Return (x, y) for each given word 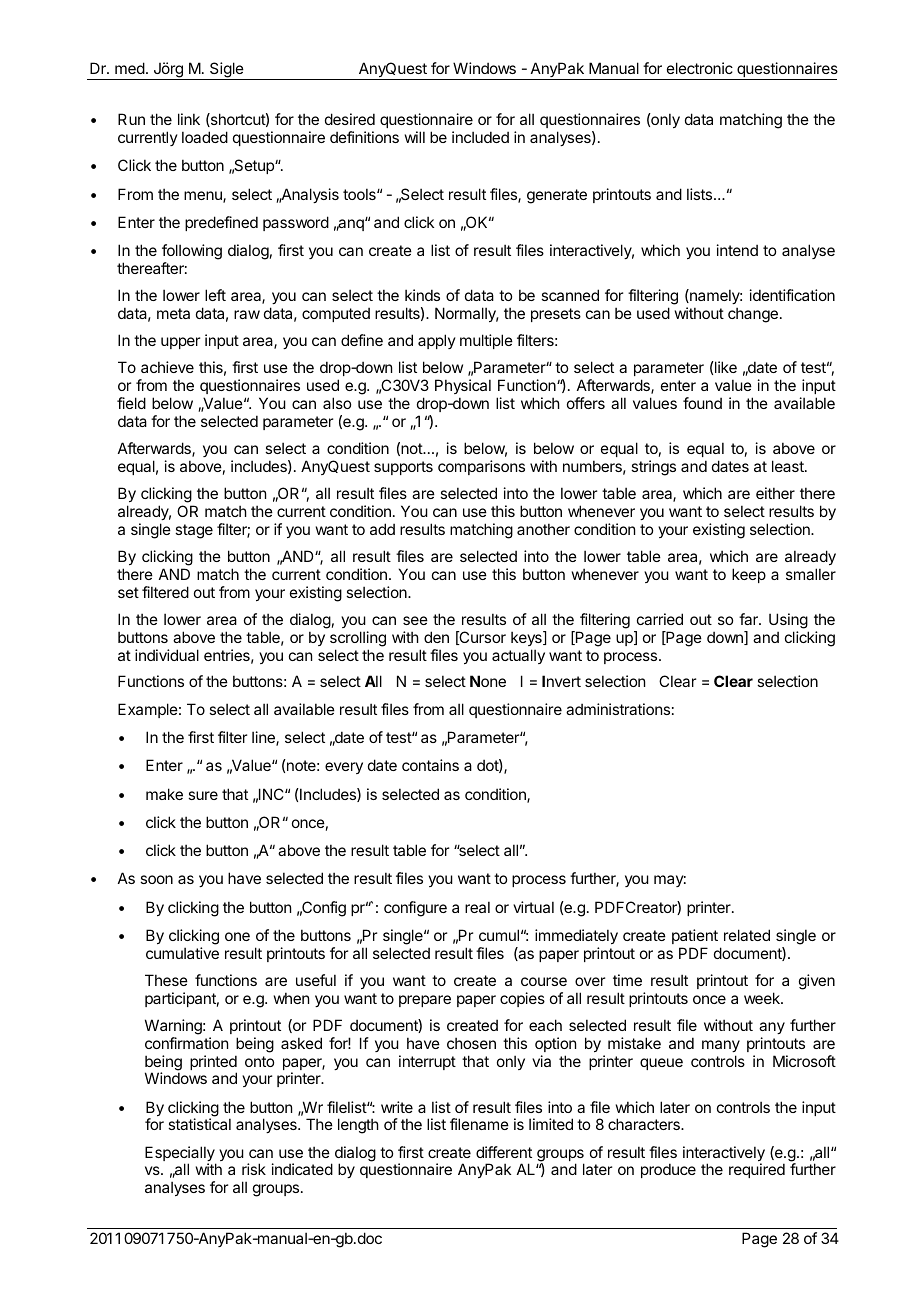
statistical (199, 1124)
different (504, 1152)
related (747, 935)
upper (180, 343)
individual (167, 655)
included (480, 137)
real (477, 907)
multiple (486, 341)
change (753, 315)
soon (156, 879)
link (189, 119)
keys (527, 638)
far (749, 619)
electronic (700, 68)
